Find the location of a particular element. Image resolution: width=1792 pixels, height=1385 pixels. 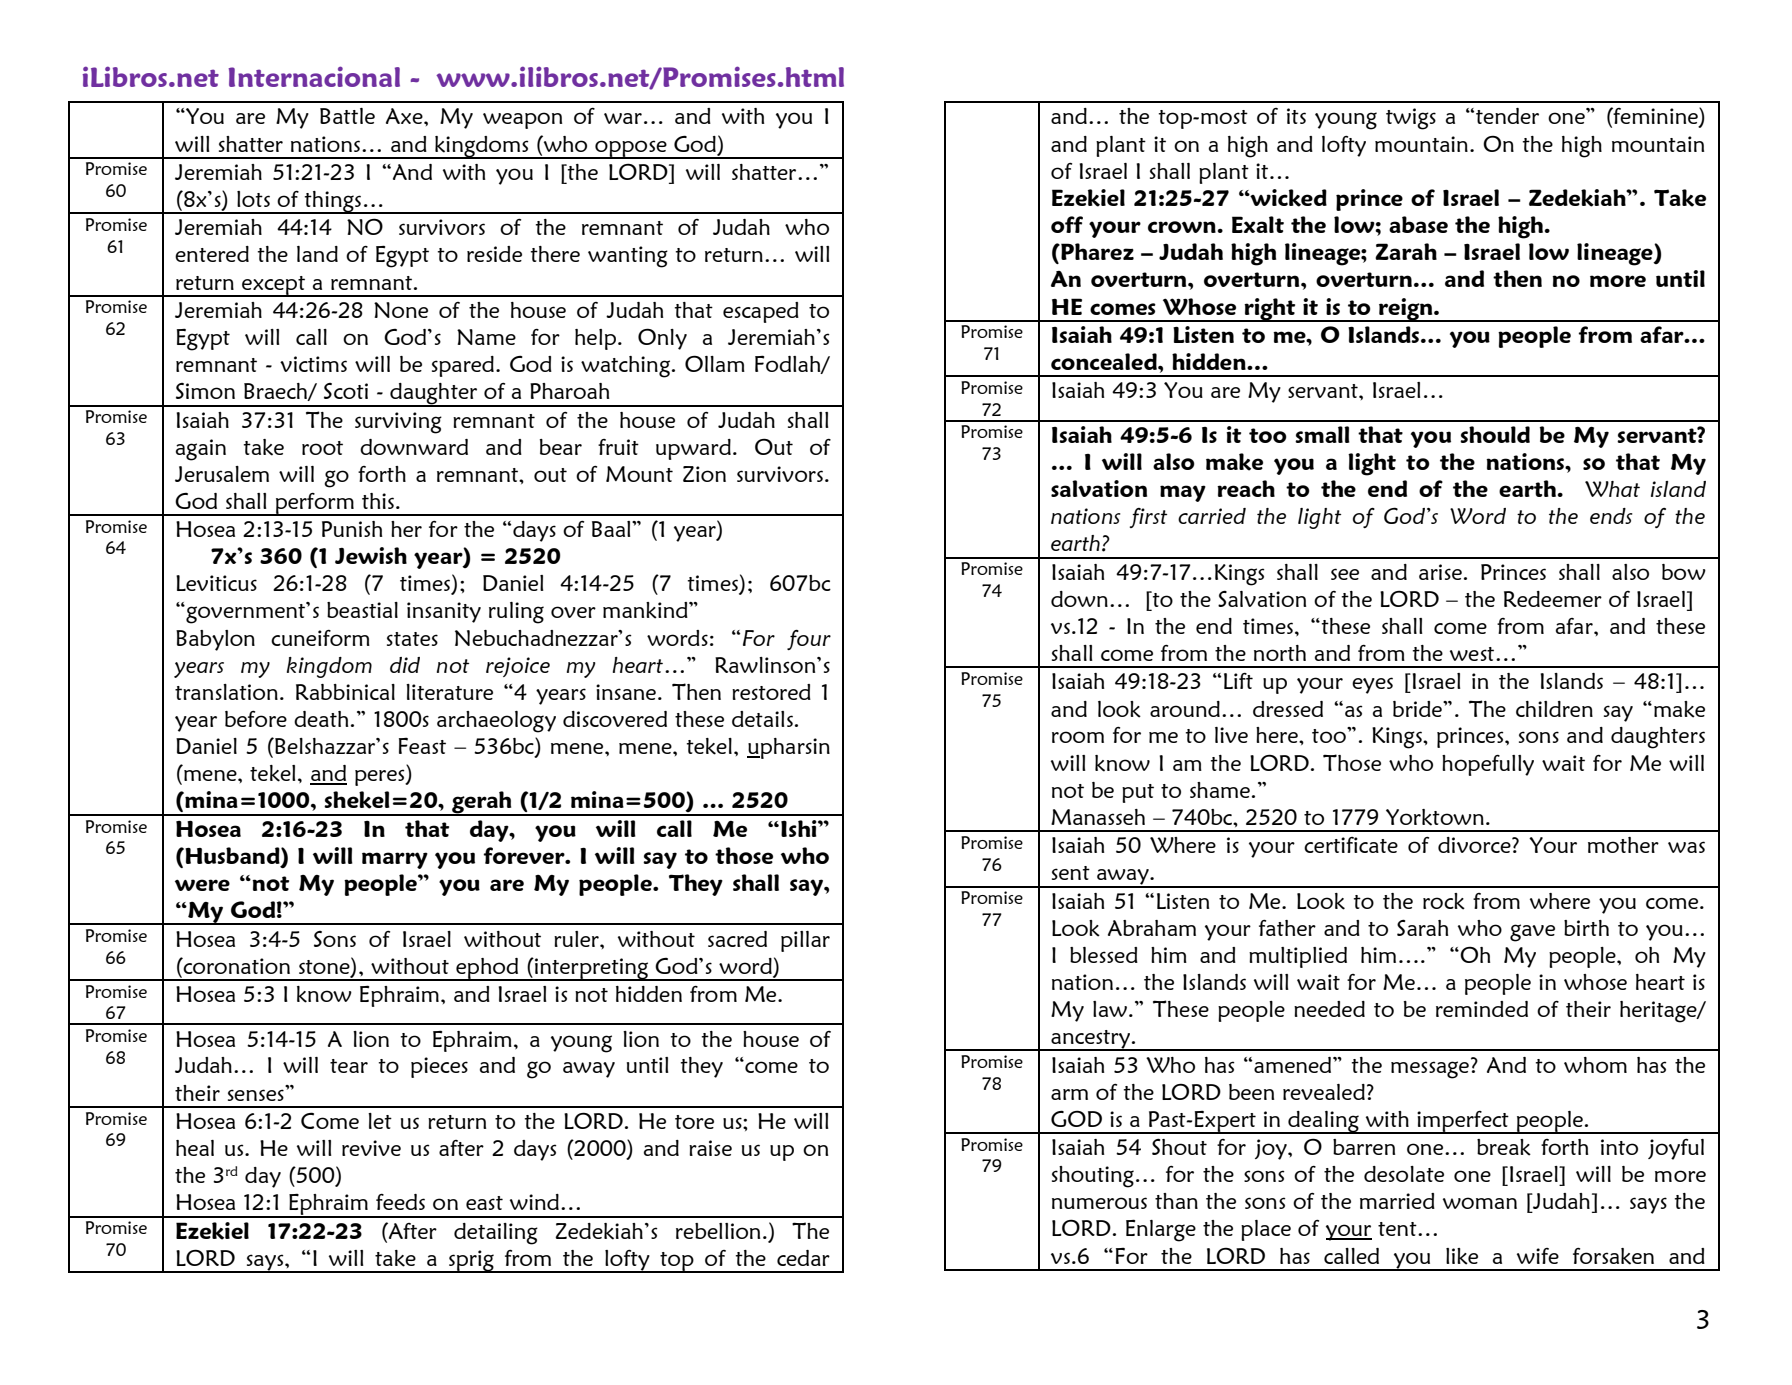

did is located at coordinates (405, 665).
